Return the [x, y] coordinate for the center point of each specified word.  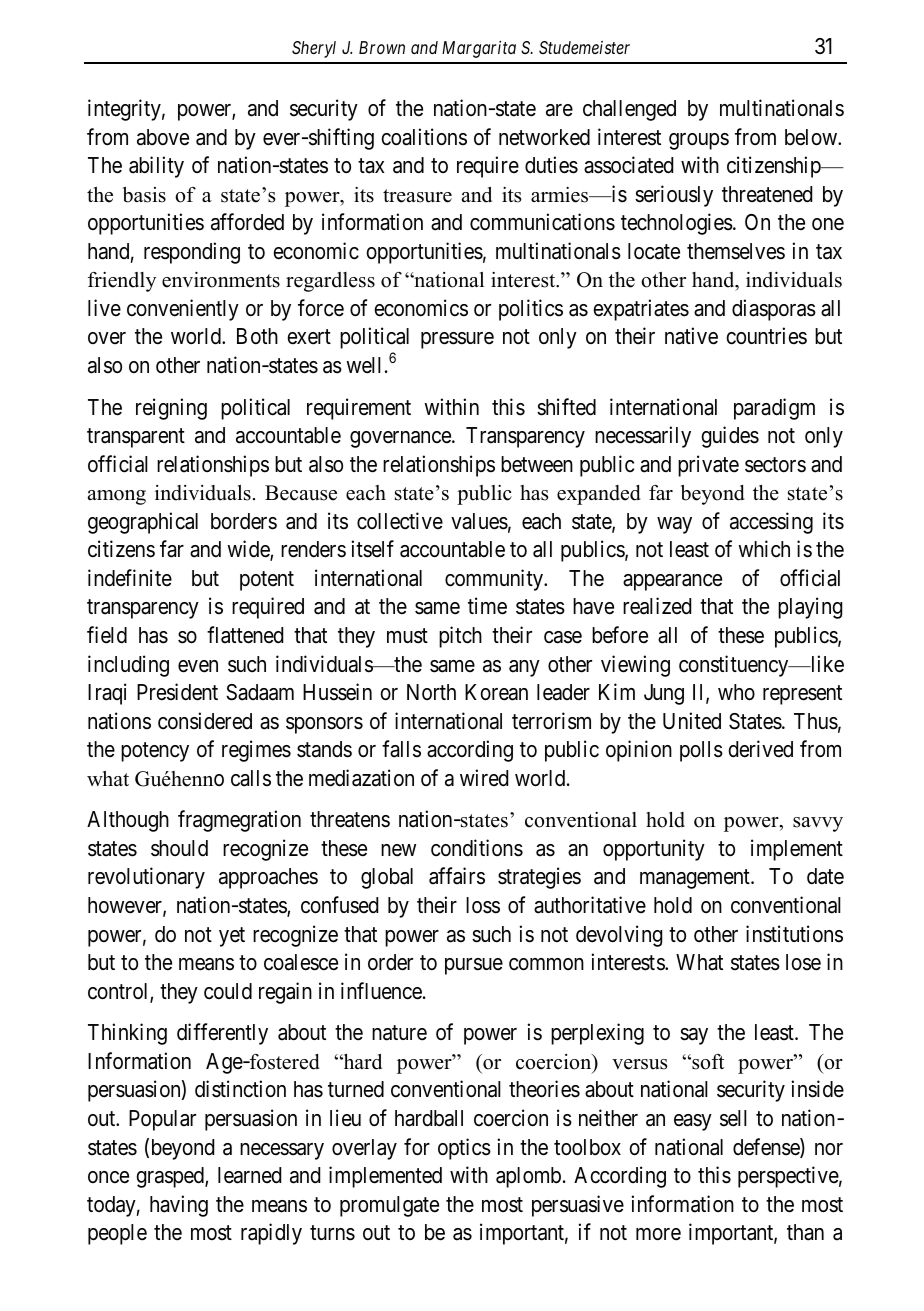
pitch [460, 637]
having [179, 1206]
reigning [171, 409]
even [198, 666]
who [736, 692]
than [805, 1232]
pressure [457, 340]
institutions [794, 934]
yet [232, 937]
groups [699, 141]
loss [483, 905]
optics [464, 1149]
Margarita [479, 49]
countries [766, 336]
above [163, 137]
